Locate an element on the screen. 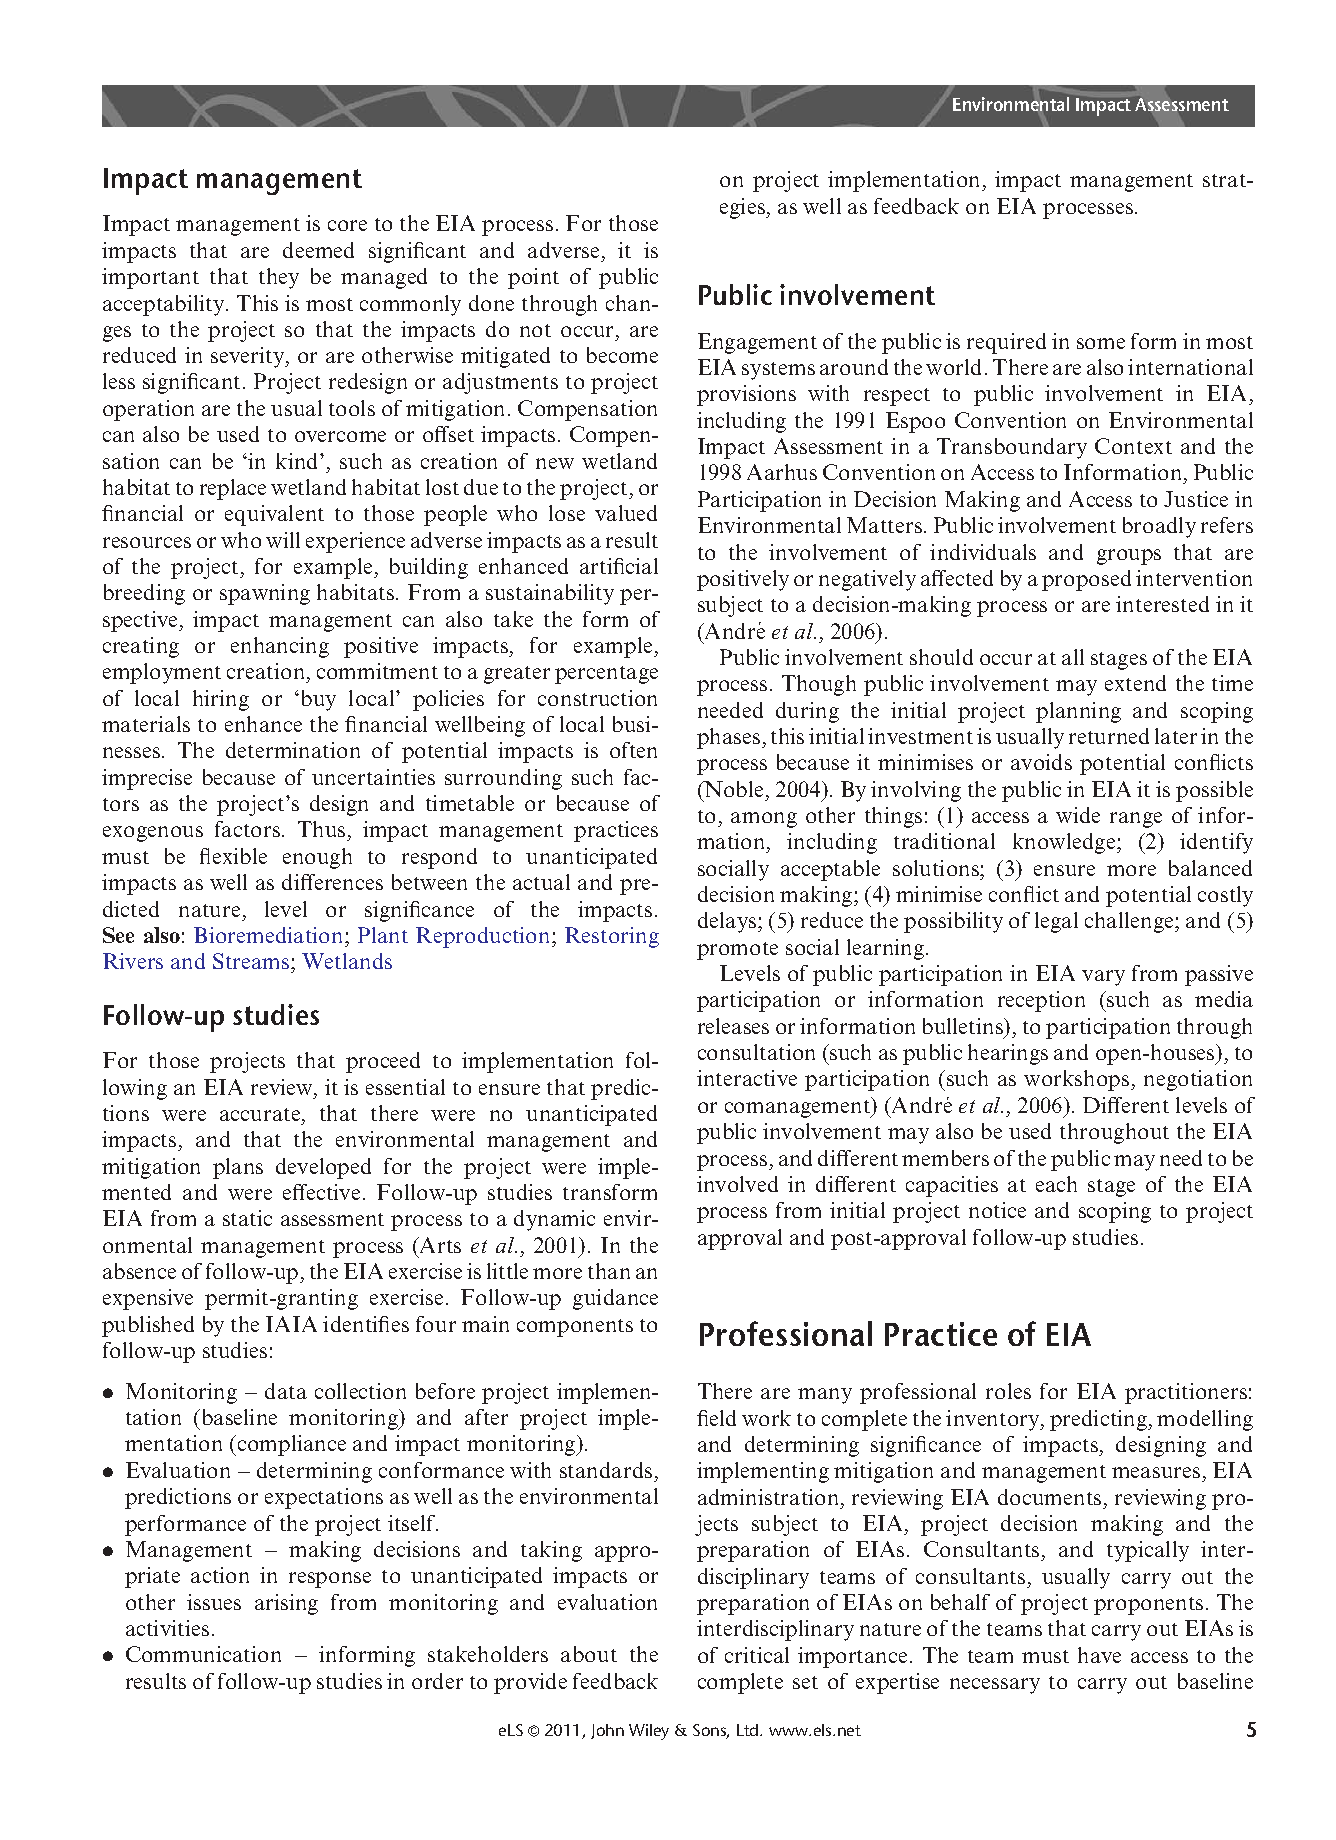 The image size is (1336, 1840). vary is located at coordinates (1103, 978).
